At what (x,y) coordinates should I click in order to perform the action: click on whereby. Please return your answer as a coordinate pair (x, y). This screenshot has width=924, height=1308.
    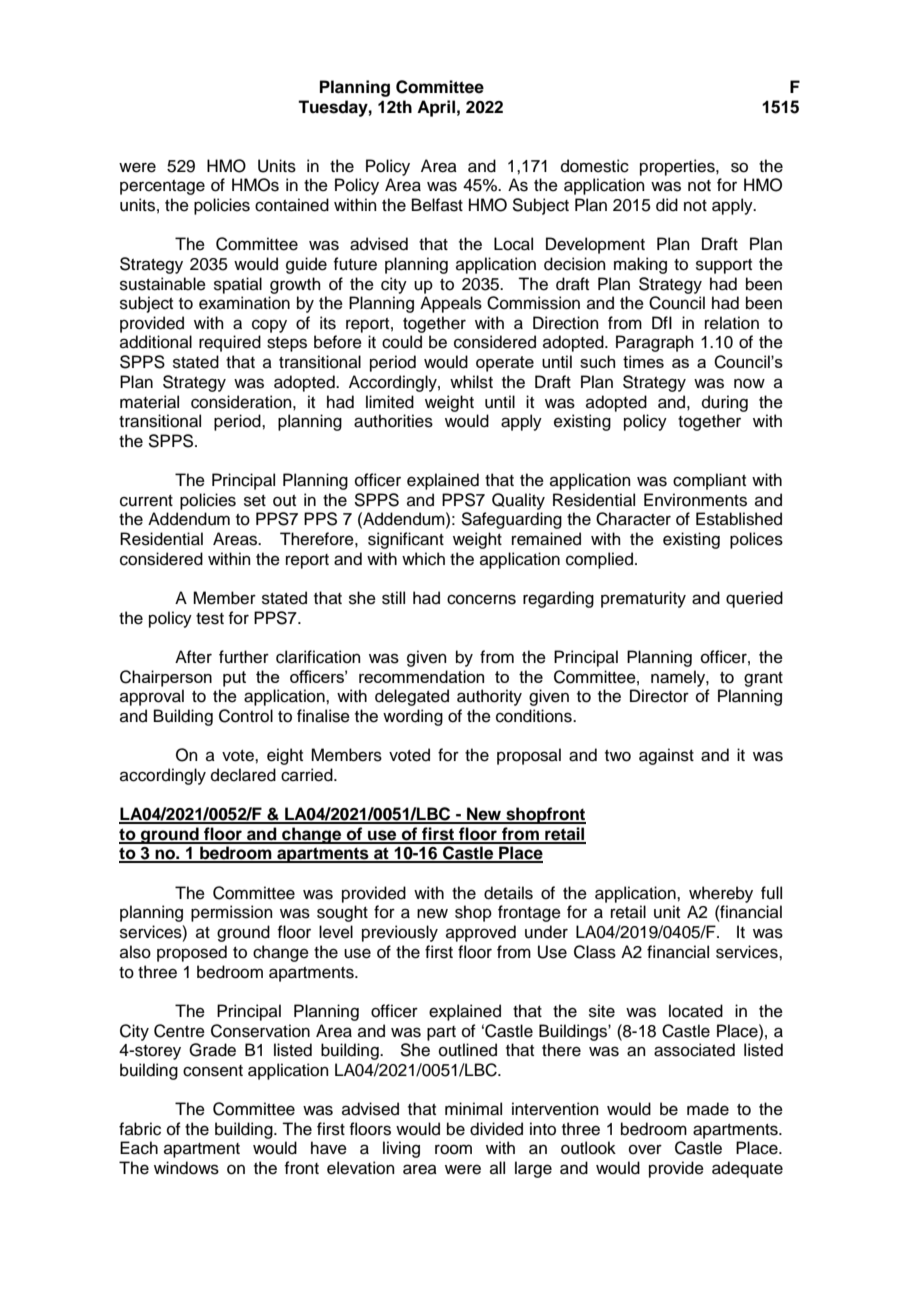
    Looking at the image, I should click on (721, 894).
